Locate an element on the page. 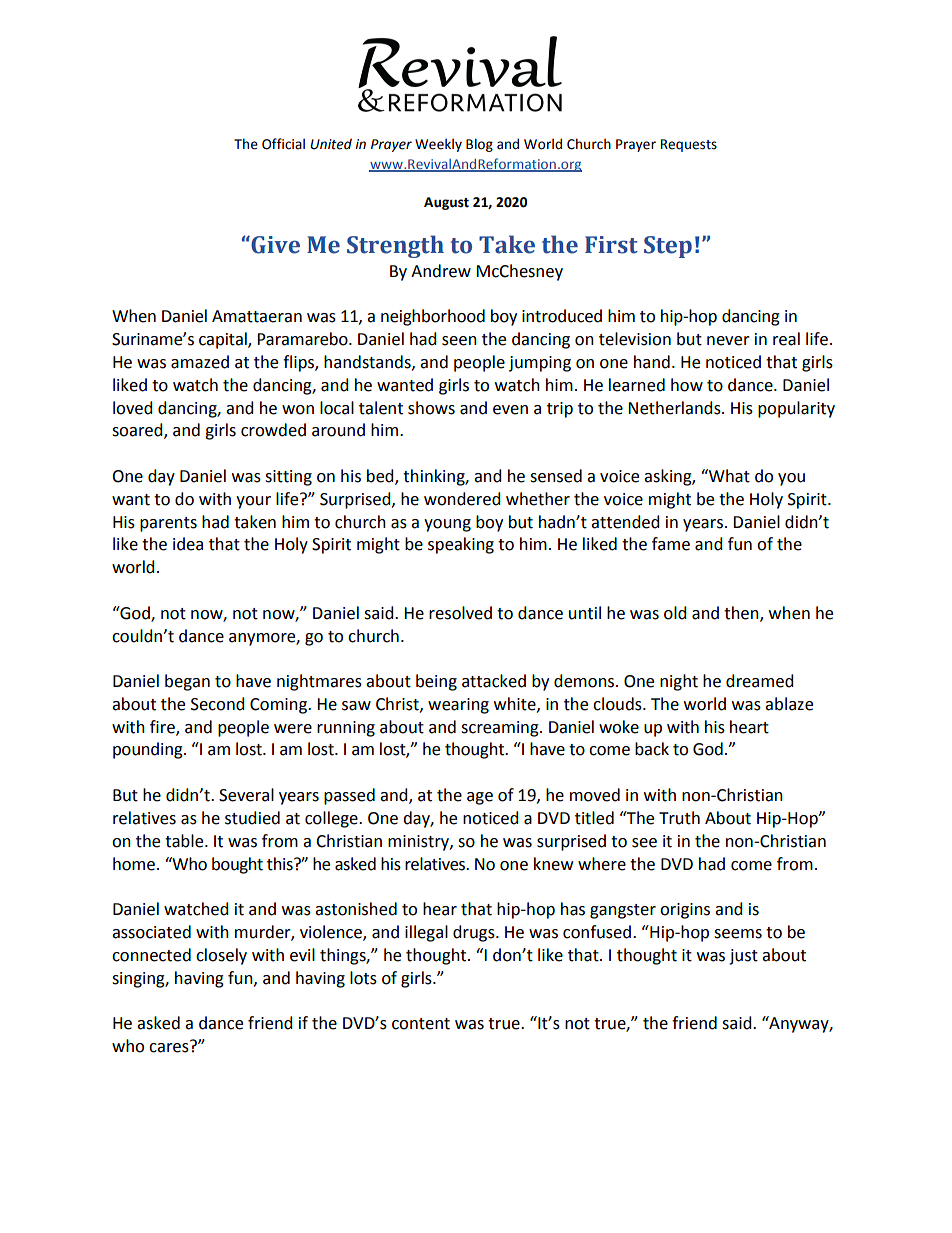 The width and height of the document is (952, 1233). Official is located at coordinates (283, 144).
